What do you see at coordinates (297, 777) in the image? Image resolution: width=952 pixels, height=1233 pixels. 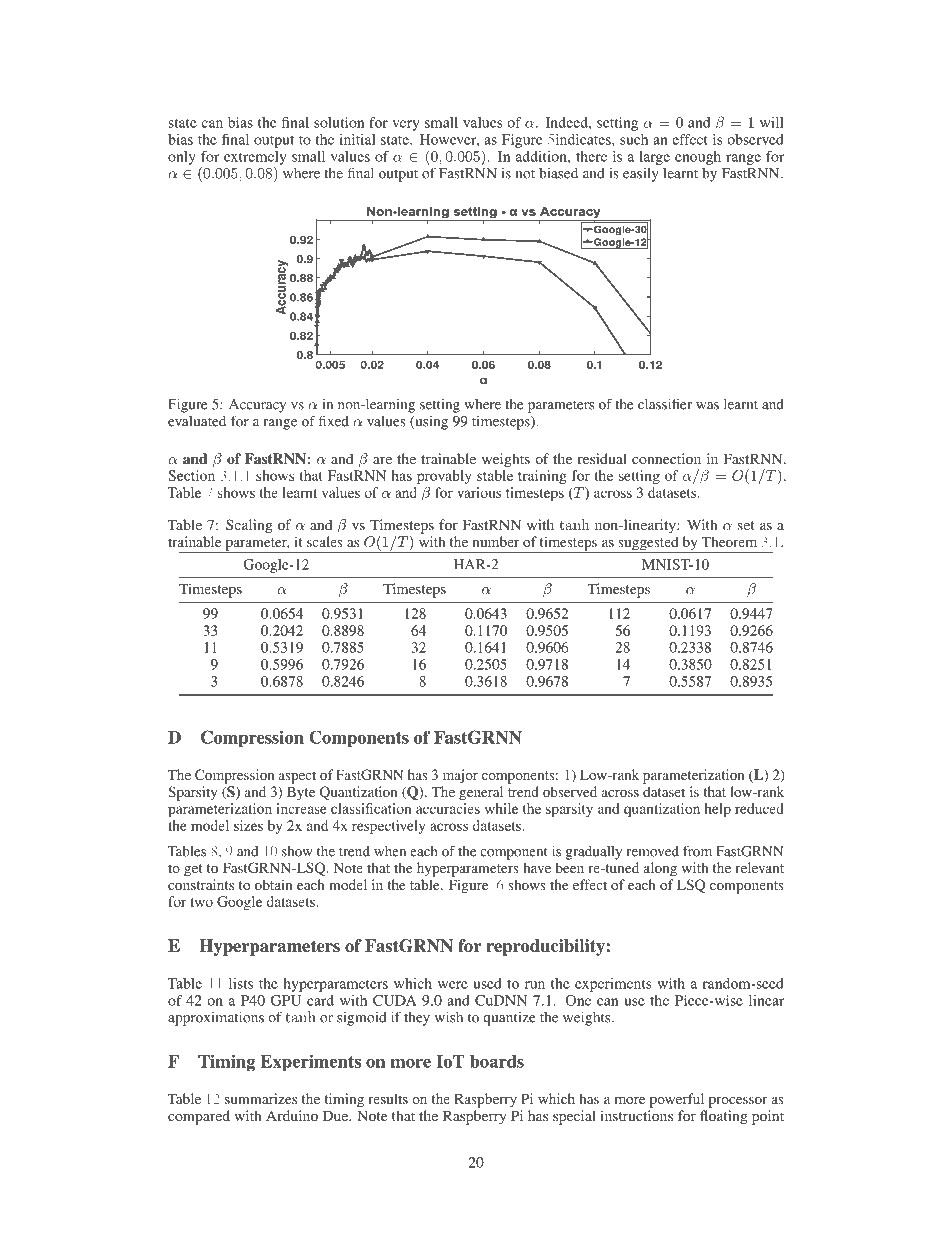 I see `aspect` at bounding box center [297, 777].
